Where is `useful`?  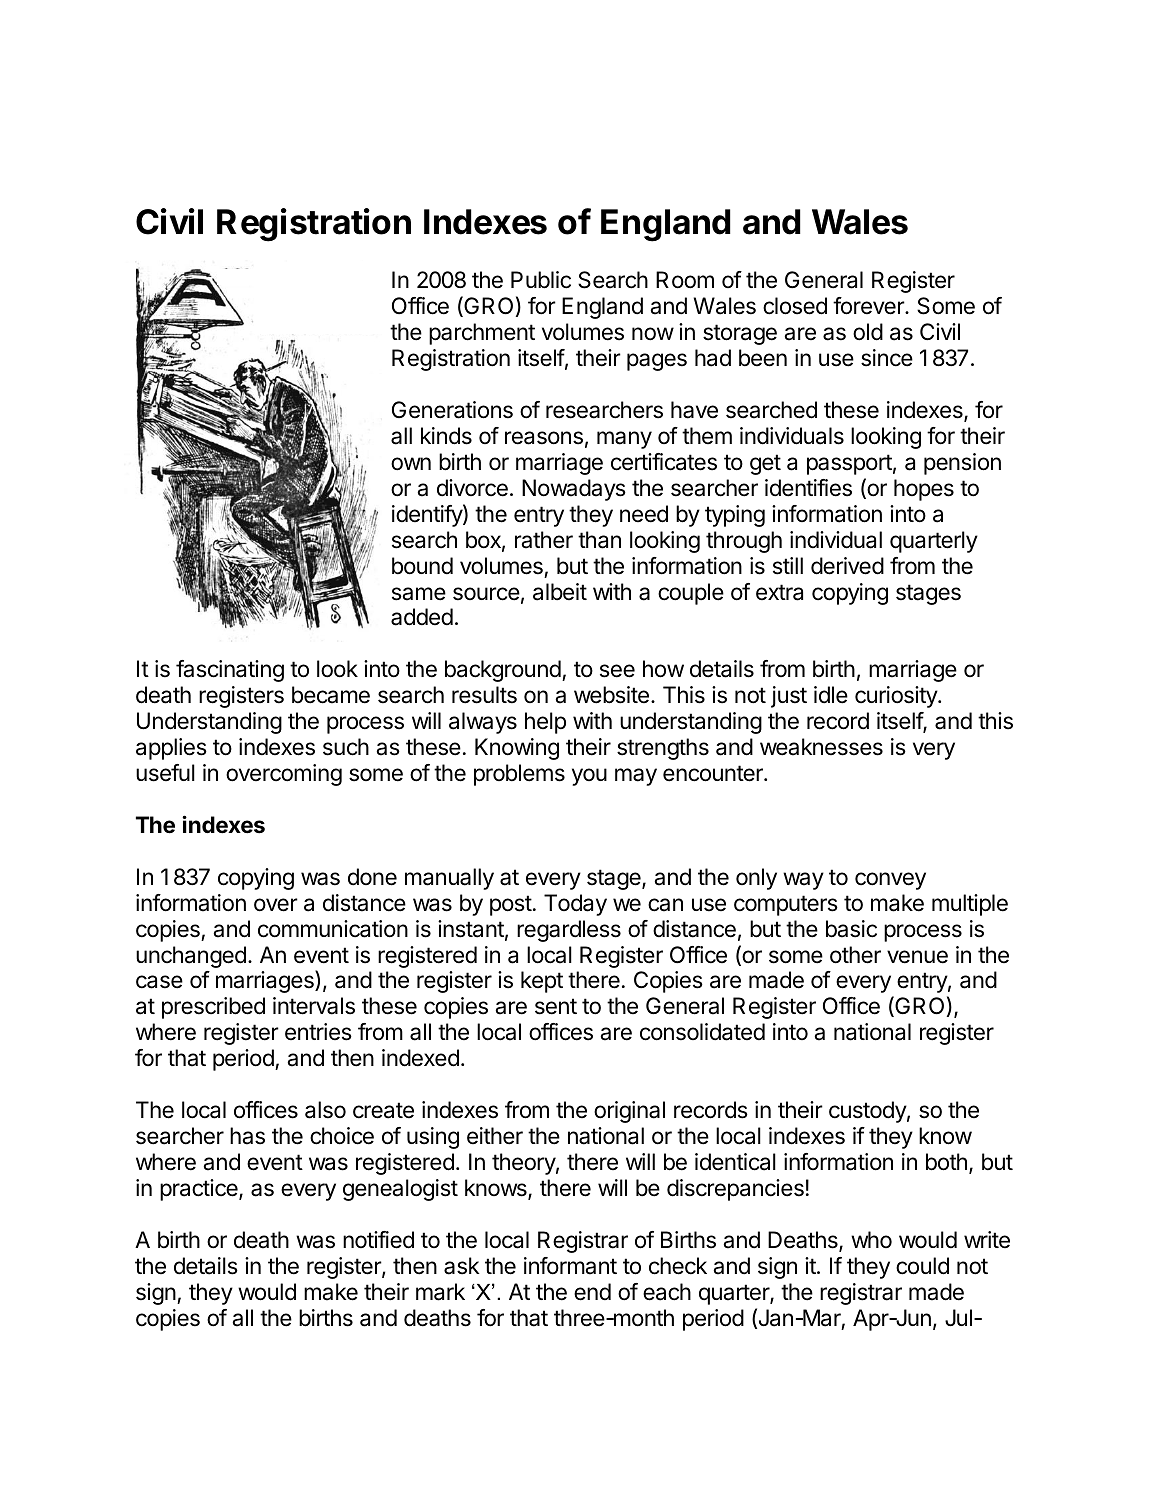
useful is located at coordinates (165, 773).
